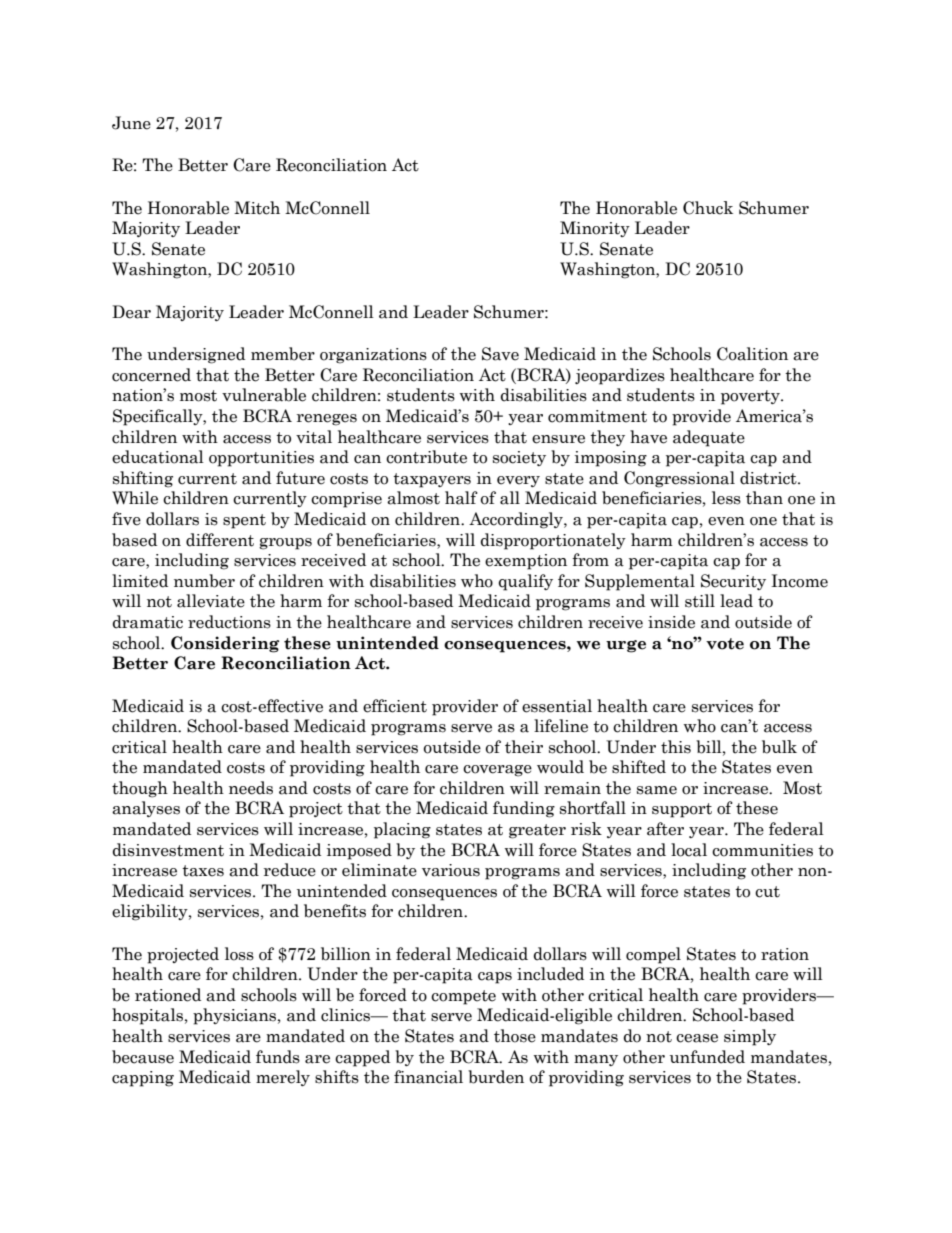  I want to click on burden, so click(496, 1077).
